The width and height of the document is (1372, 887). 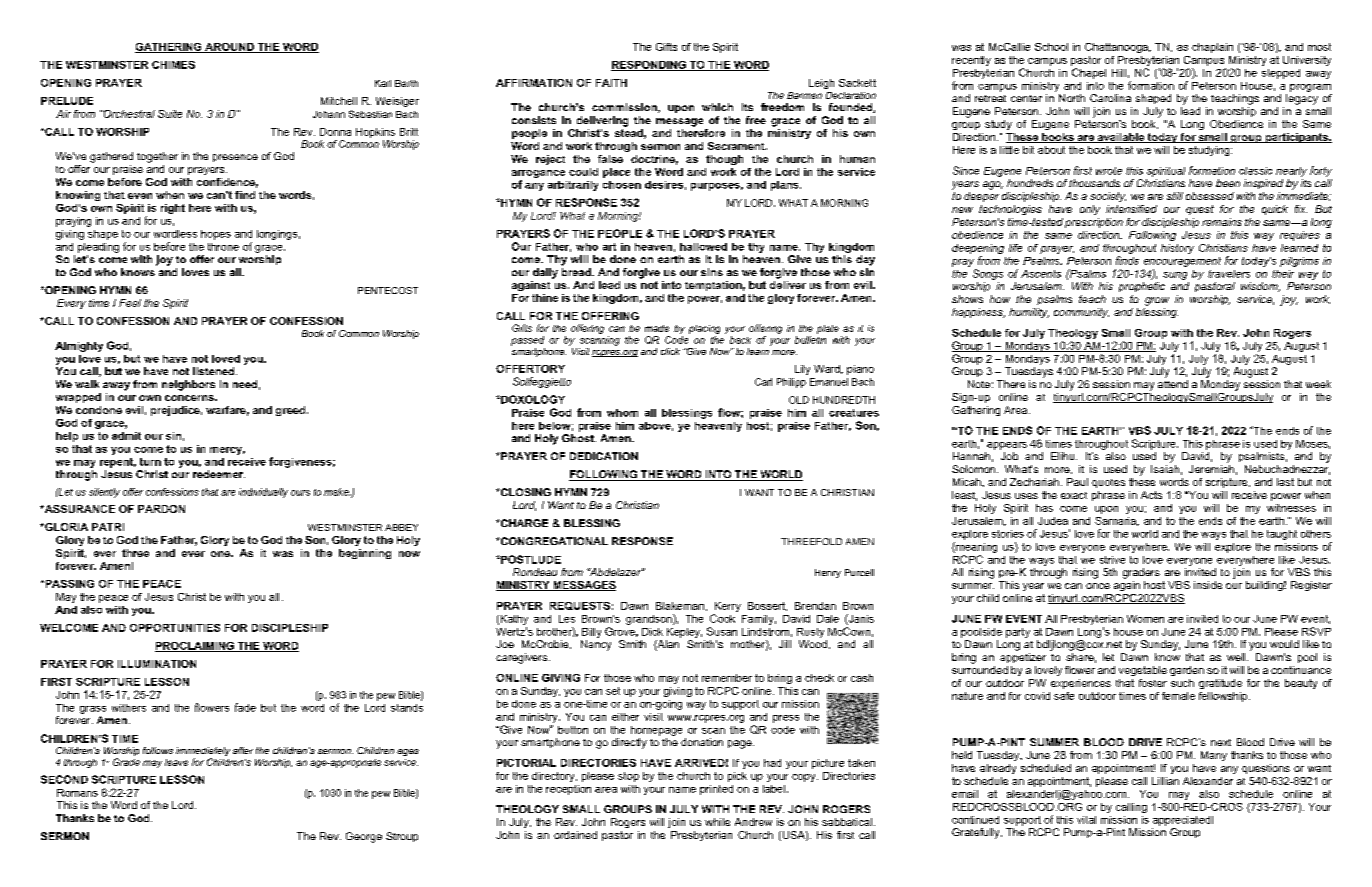 I want to click on Elihu, so click(x=1064, y=456).
